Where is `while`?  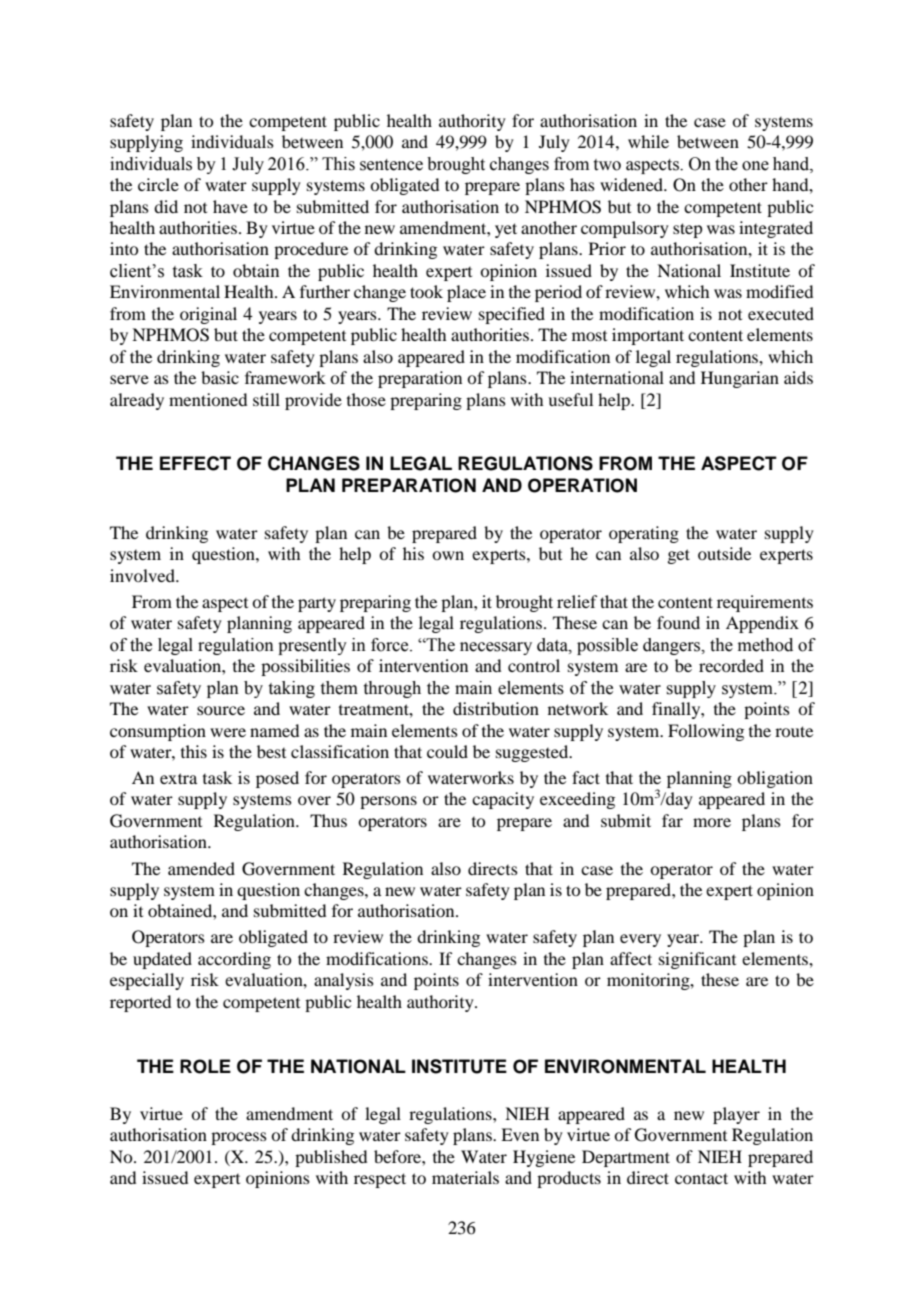 while is located at coordinates (648, 141).
